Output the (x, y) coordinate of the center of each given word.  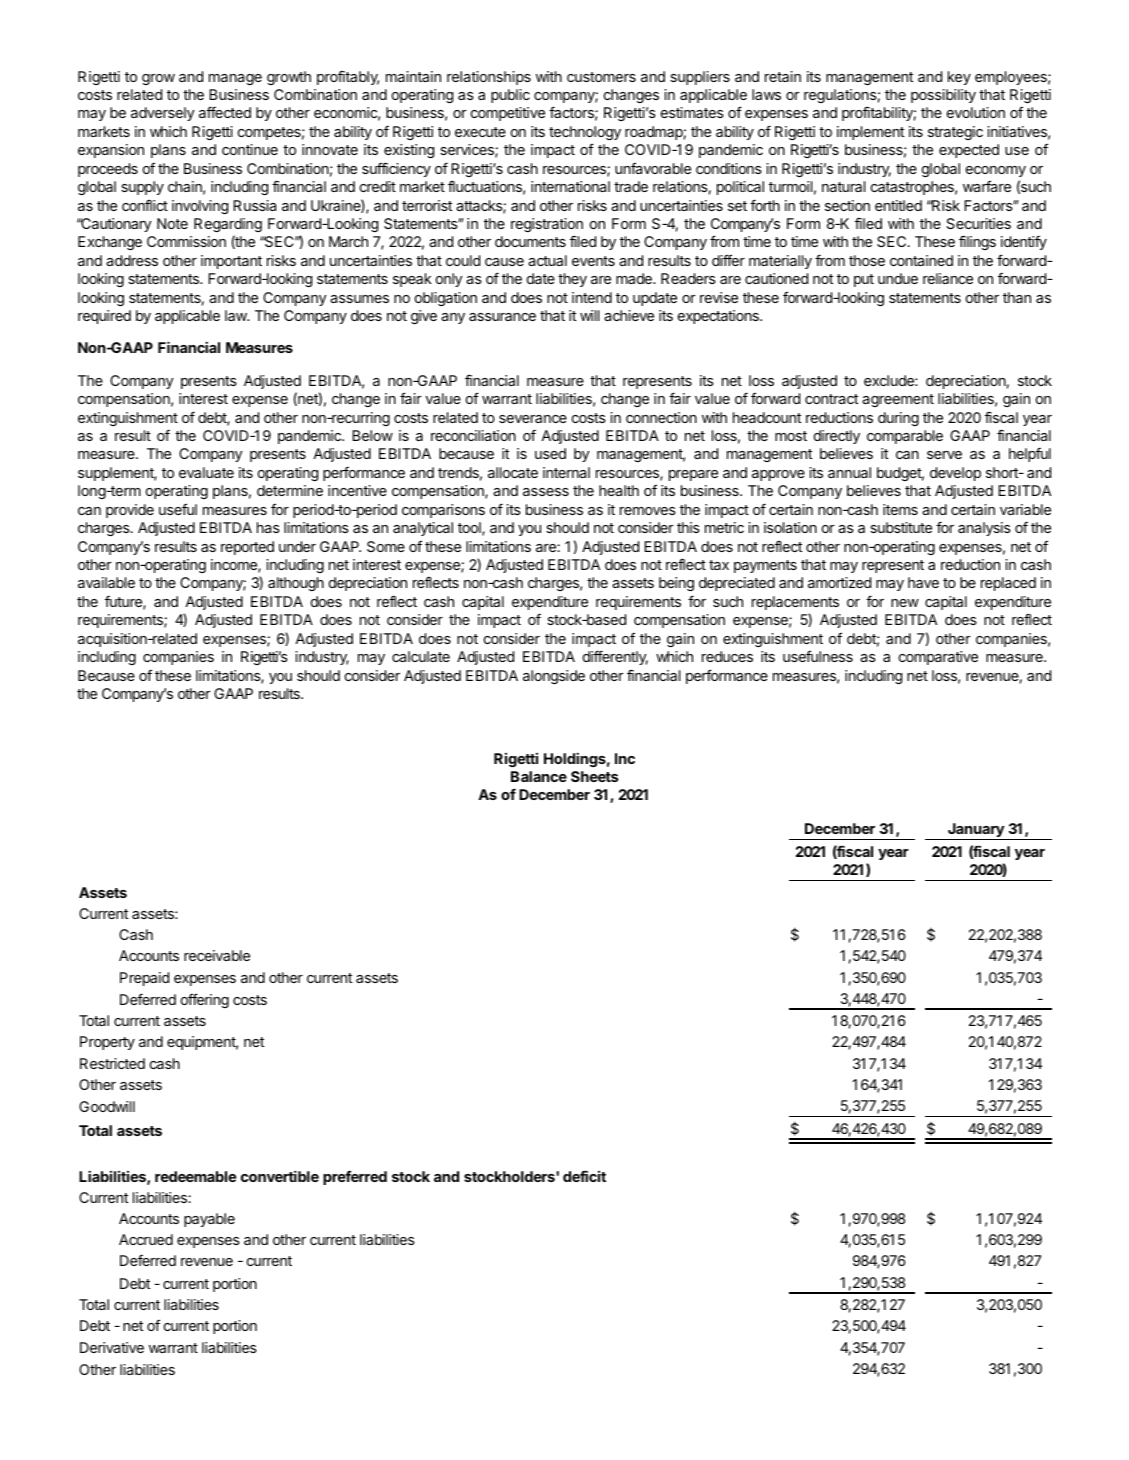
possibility (943, 96)
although (296, 584)
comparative (938, 658)
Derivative (112, 1347)
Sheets (594, 776)
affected (225, 112)
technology (585, 133)
